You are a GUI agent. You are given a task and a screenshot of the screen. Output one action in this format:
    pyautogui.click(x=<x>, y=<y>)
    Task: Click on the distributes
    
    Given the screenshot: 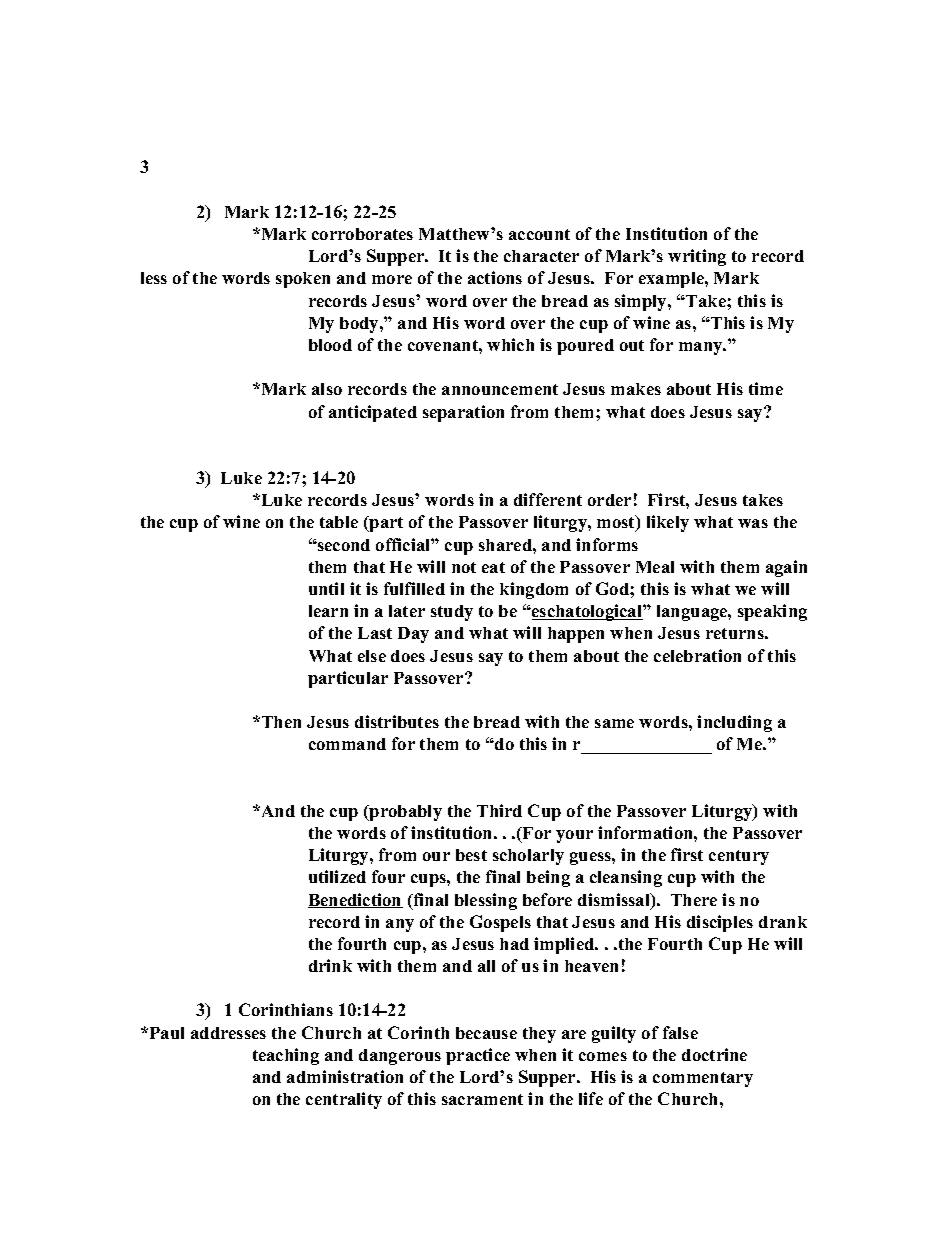 What is the action you would take?
    pyautogui.click(x=397, y=721)
